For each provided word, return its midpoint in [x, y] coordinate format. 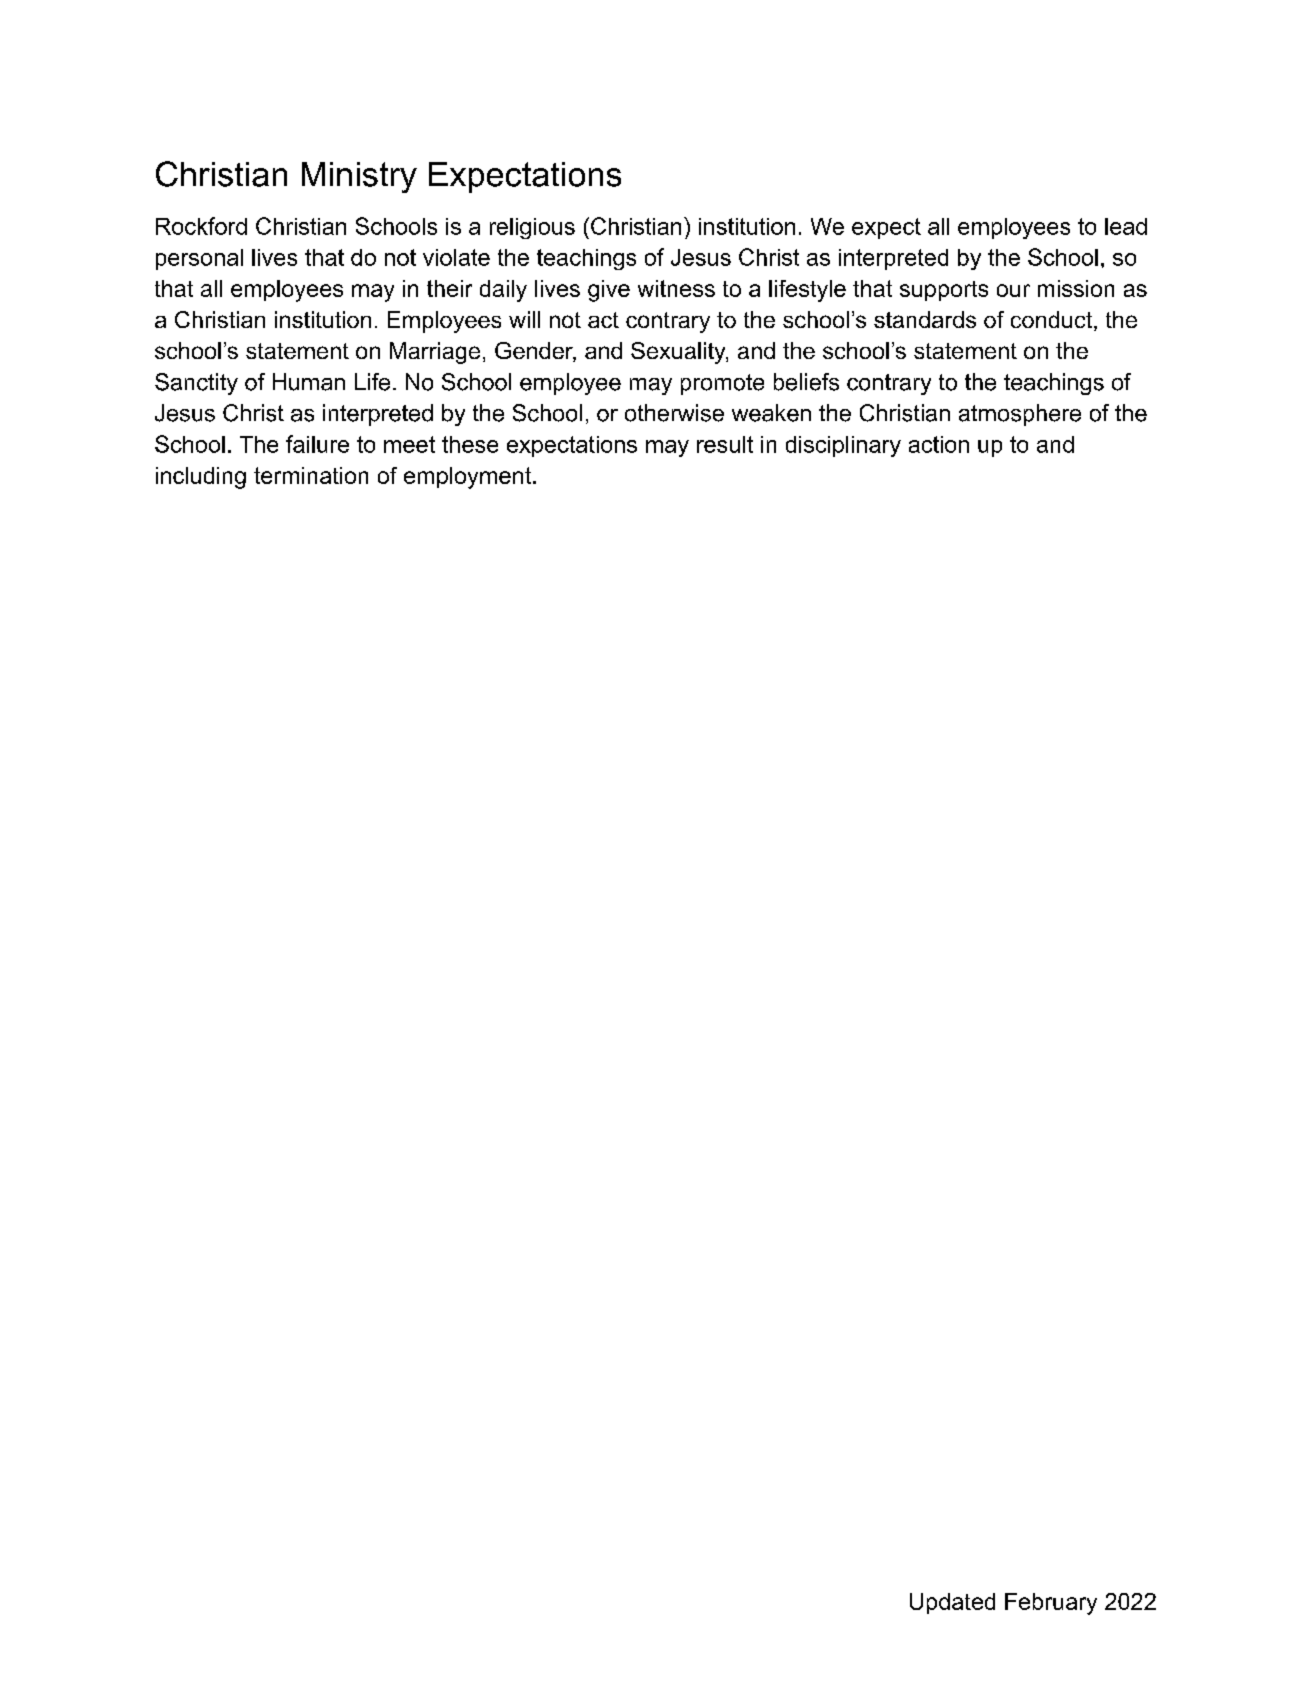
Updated [952, 1603]
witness [676, 288]
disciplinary [843, 446]
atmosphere [1020, 415]
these [470, 444]
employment [467, 478]
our [1013, 290]
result [725, 444]
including [201, 478]
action [939, 444]
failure [317, 444]
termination [311, 475]
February [1051, 1604]
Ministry [359, 177]
